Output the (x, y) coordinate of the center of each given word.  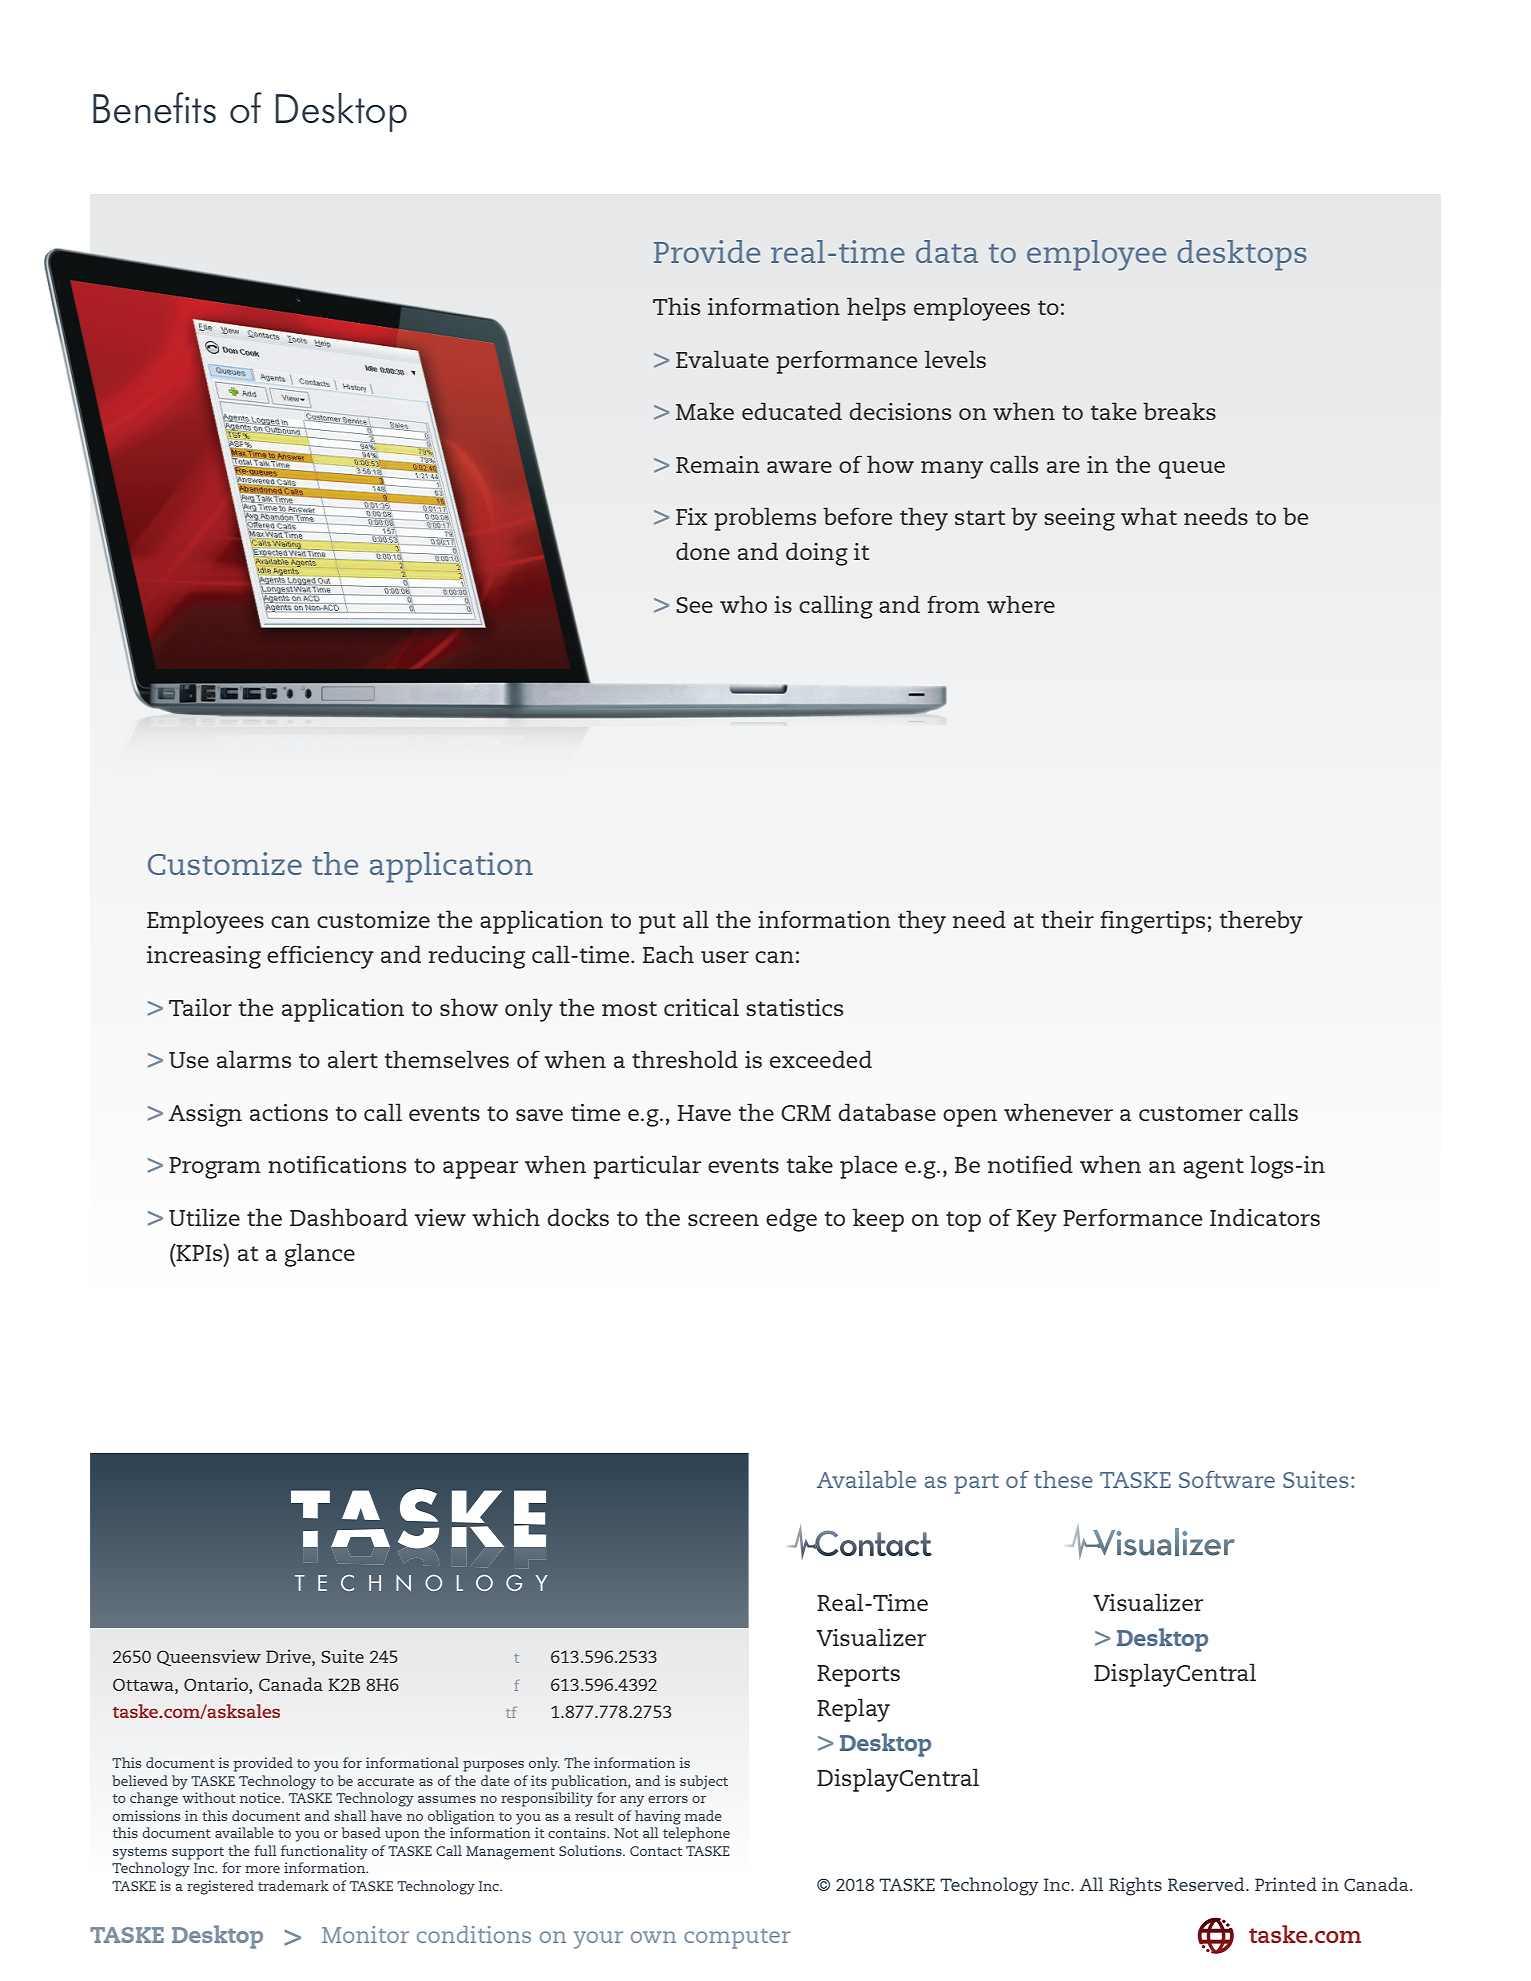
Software (1227, 1479)
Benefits (154, 107)
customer (1191, 1113)
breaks (1179, 411)
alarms (254, 1059)
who (743, 604)
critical (701, 1007)
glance (320, 1255)
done (703, 551)
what (1149, 516)
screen (723, 1220)
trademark (293, 1885)
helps (876, 309)
